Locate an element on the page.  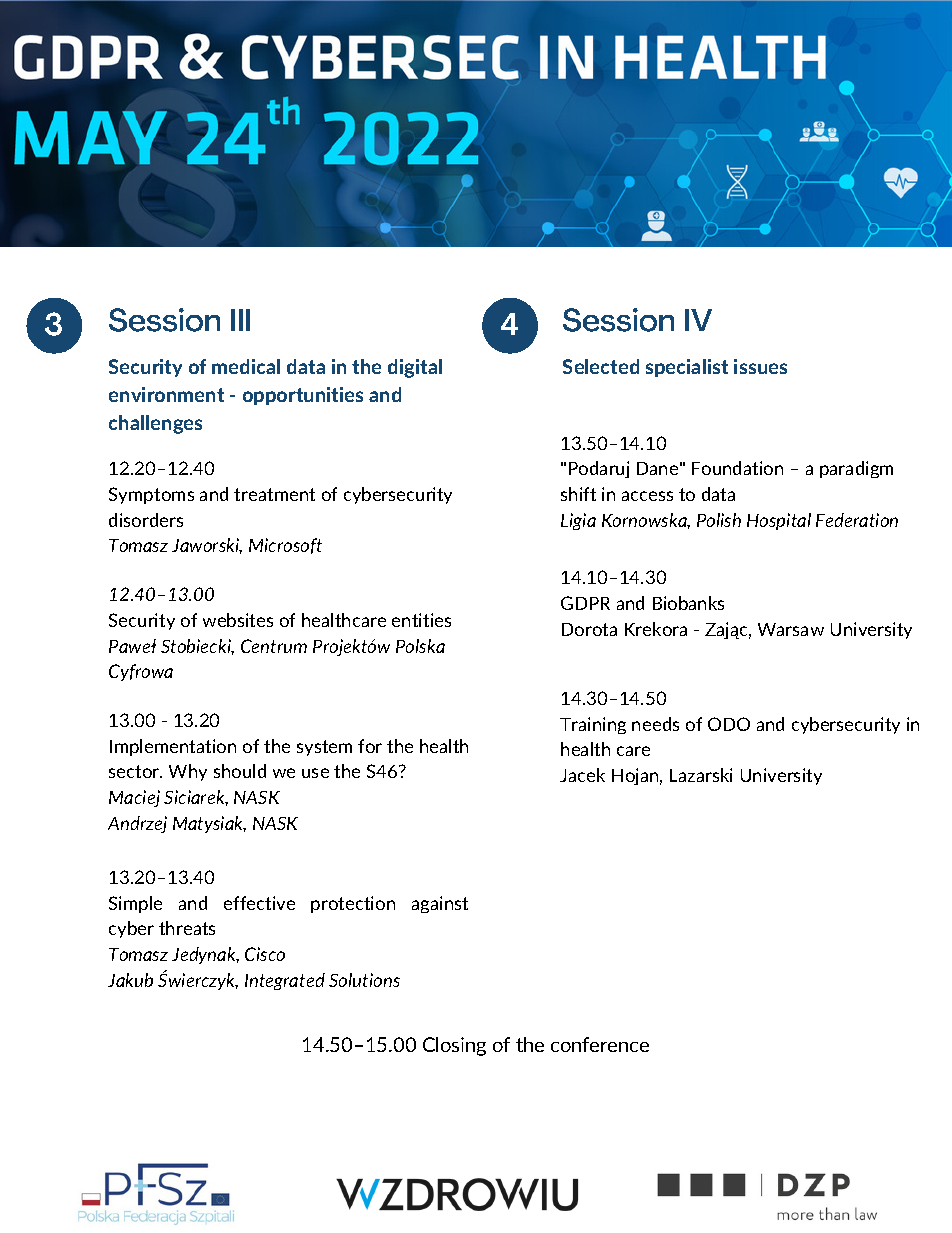
Centrum is located at coordinates (274, 646).
